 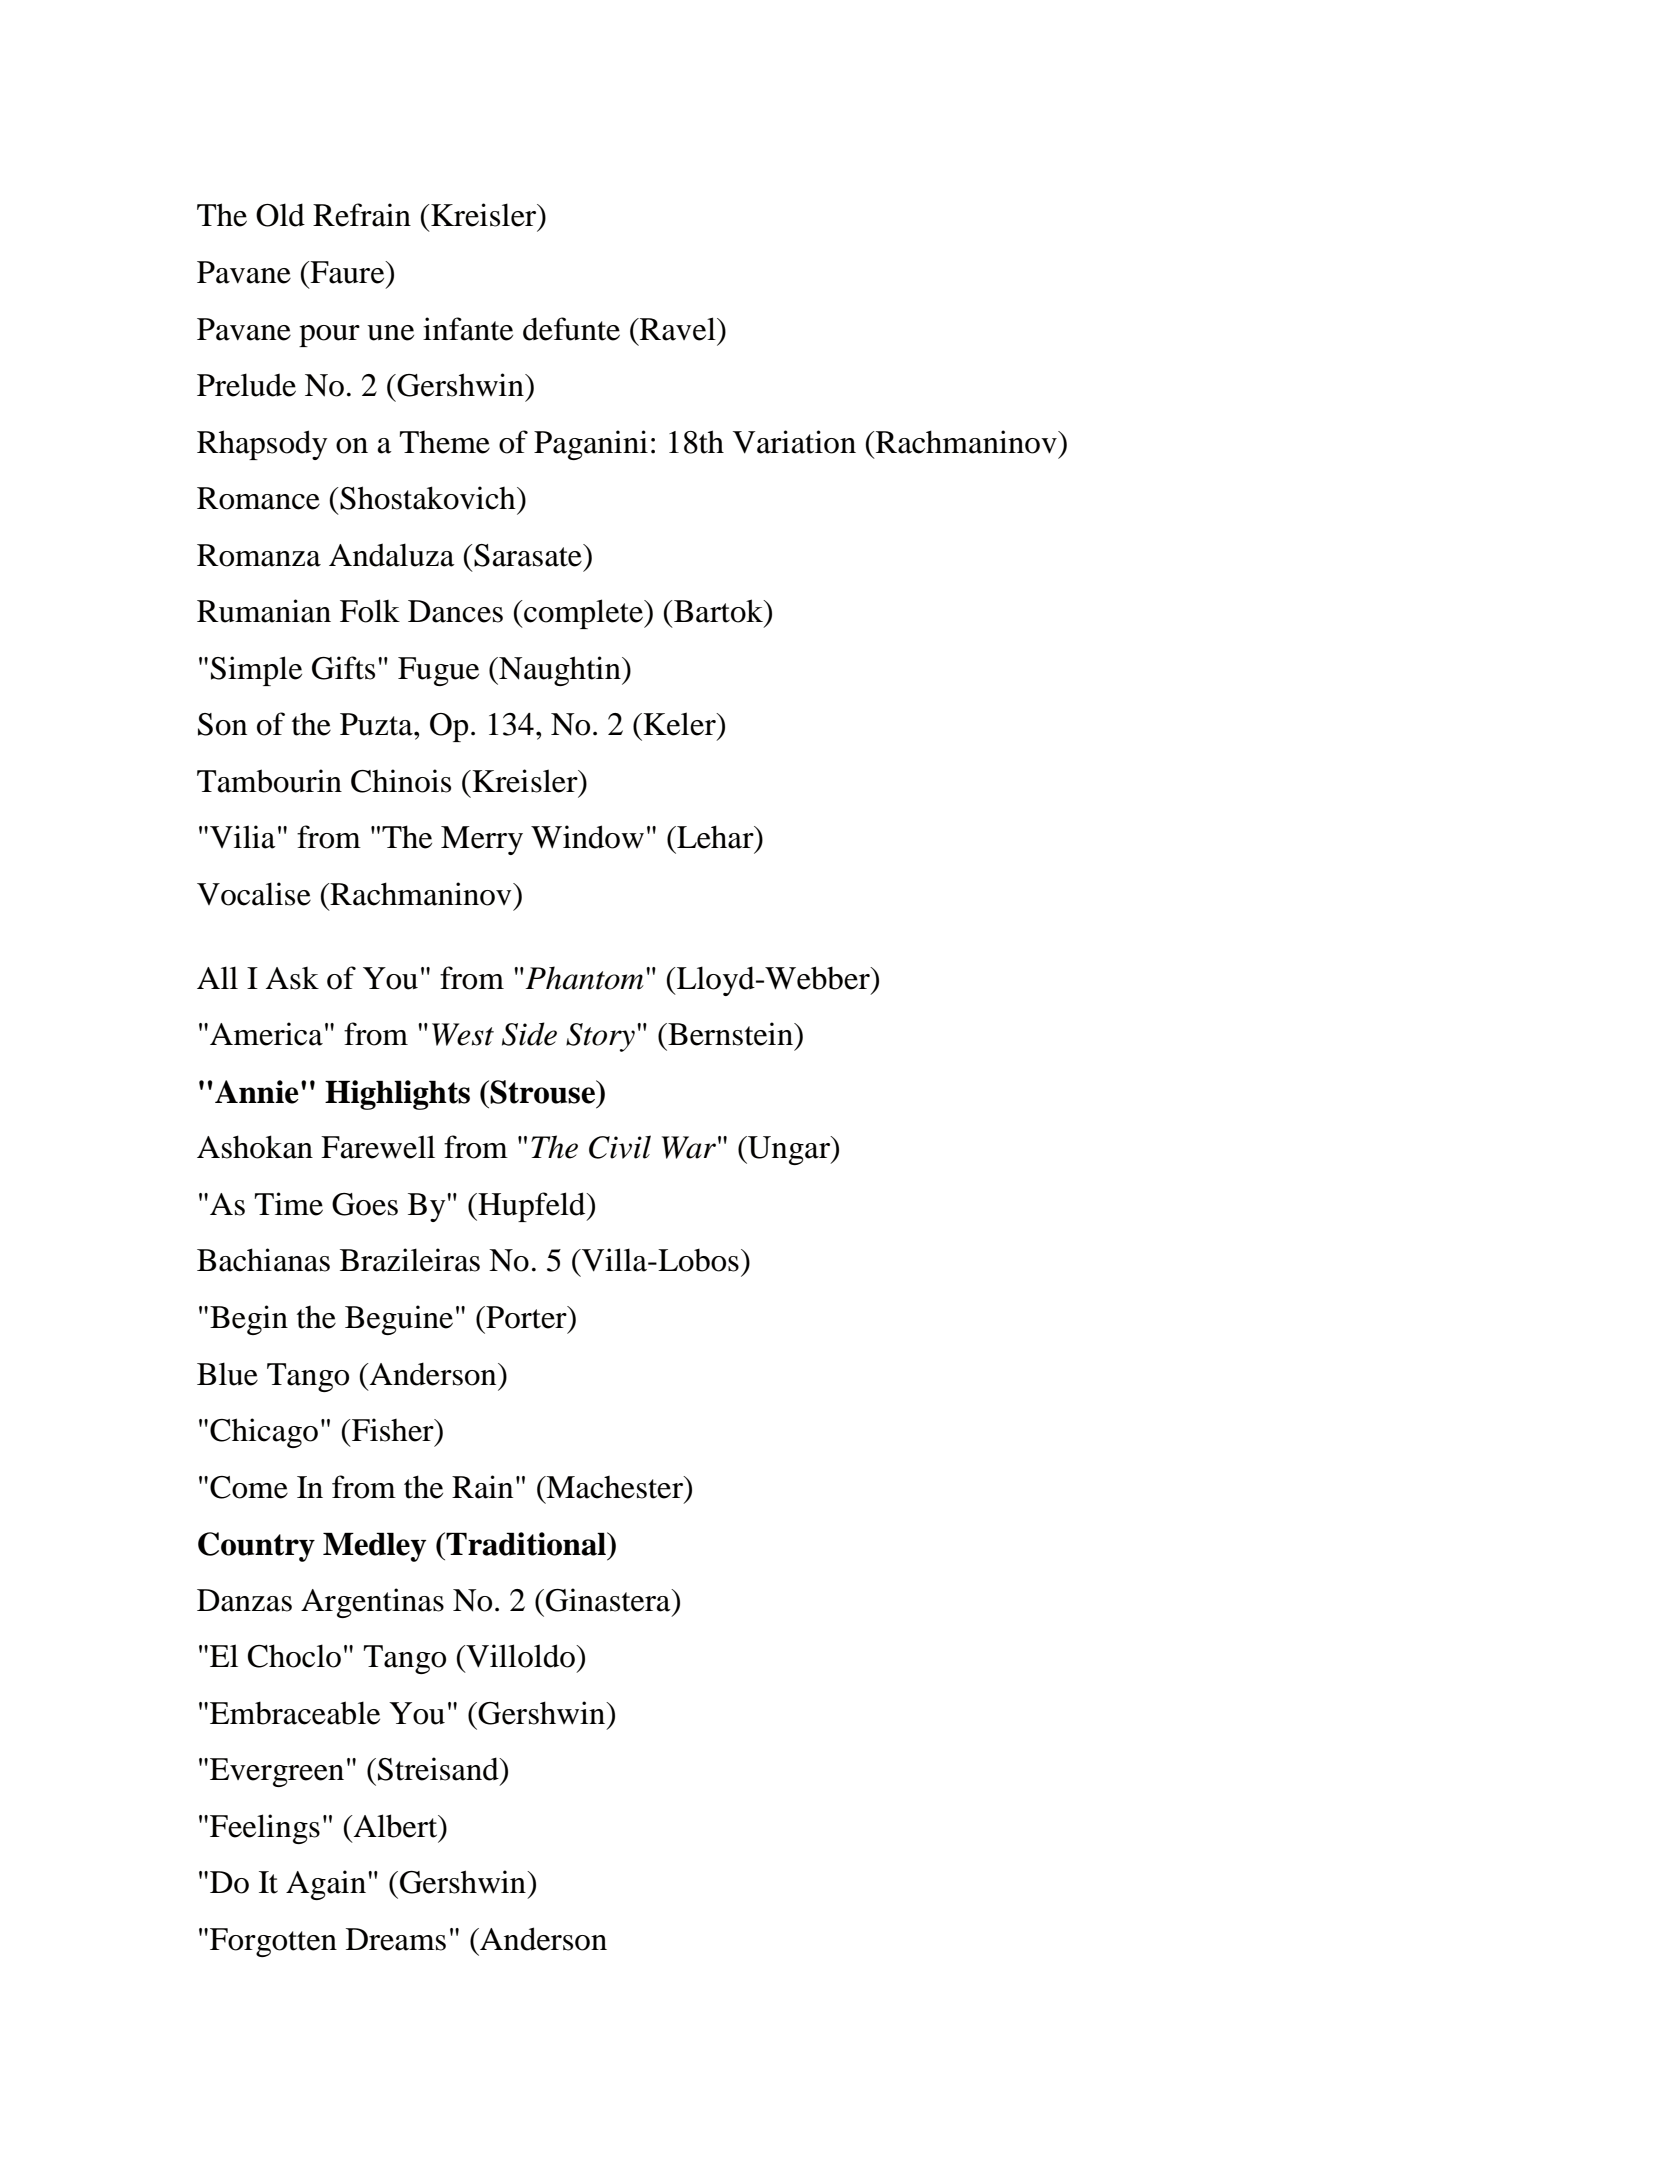 What do you see at coordinates (292, 978) in the image?
I see `Ask` at bounding box center [292, 978].
